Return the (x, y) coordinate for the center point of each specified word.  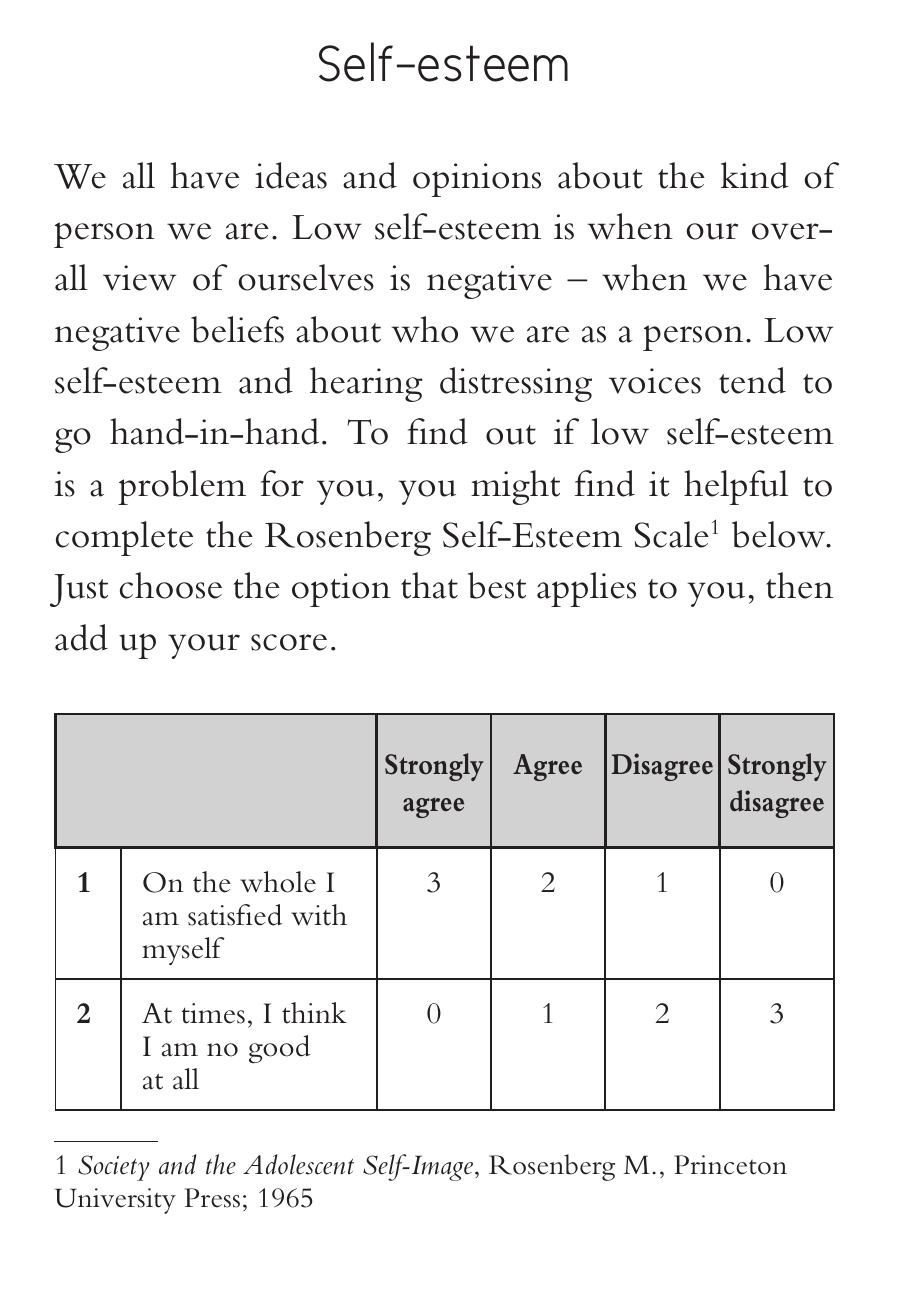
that (429, 585)
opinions (477, 180)
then (799, 585)
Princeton (730, 1165)
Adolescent (298, 1164)
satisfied (235, 915)
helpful (736, 487)
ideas (291, 175)
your (204, 646)
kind (755, 175)
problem (182, 487)
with (319, 915)
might (515, 487)
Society (114, 1168)
